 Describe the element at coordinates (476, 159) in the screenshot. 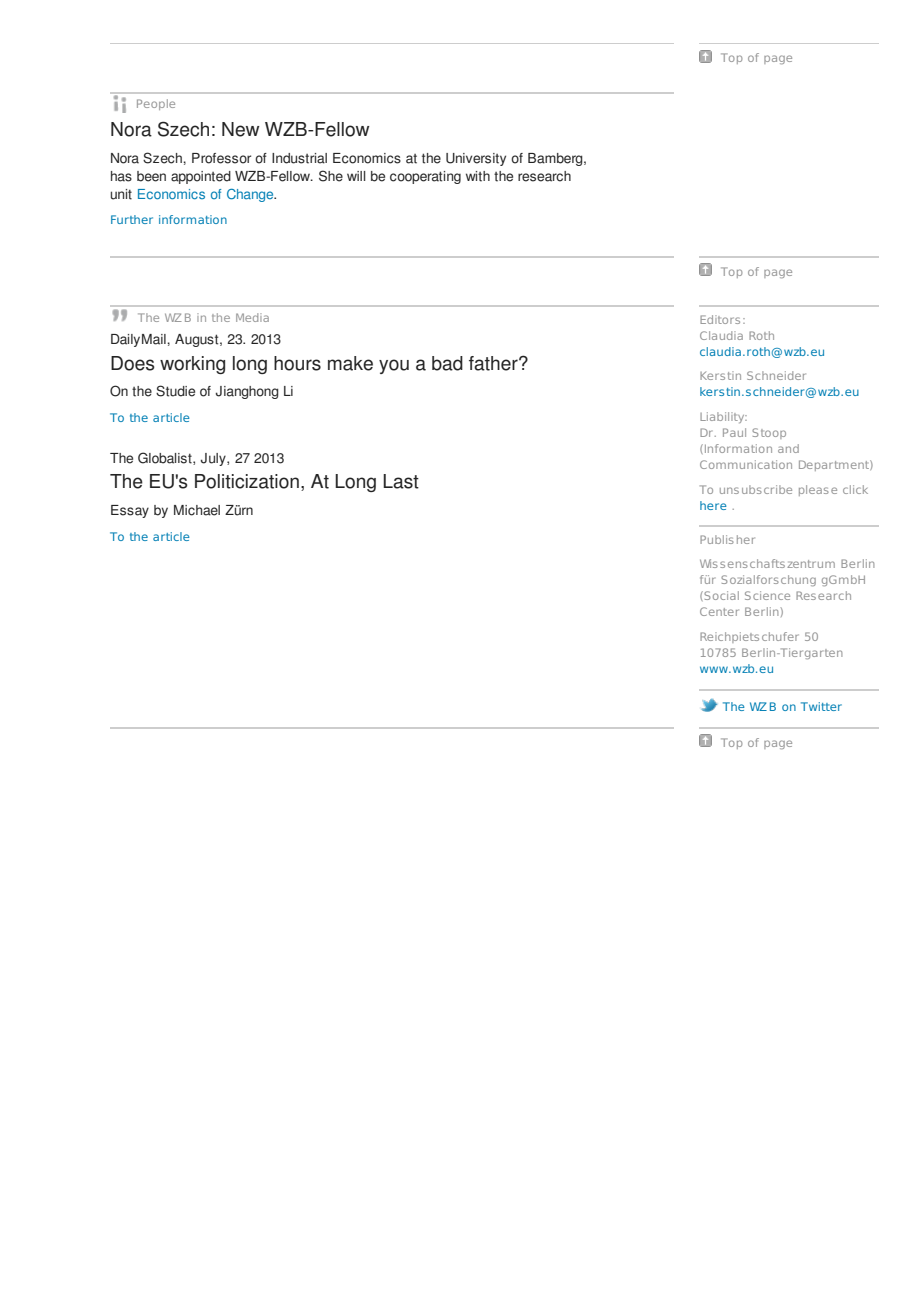

I see `University` at that location.
